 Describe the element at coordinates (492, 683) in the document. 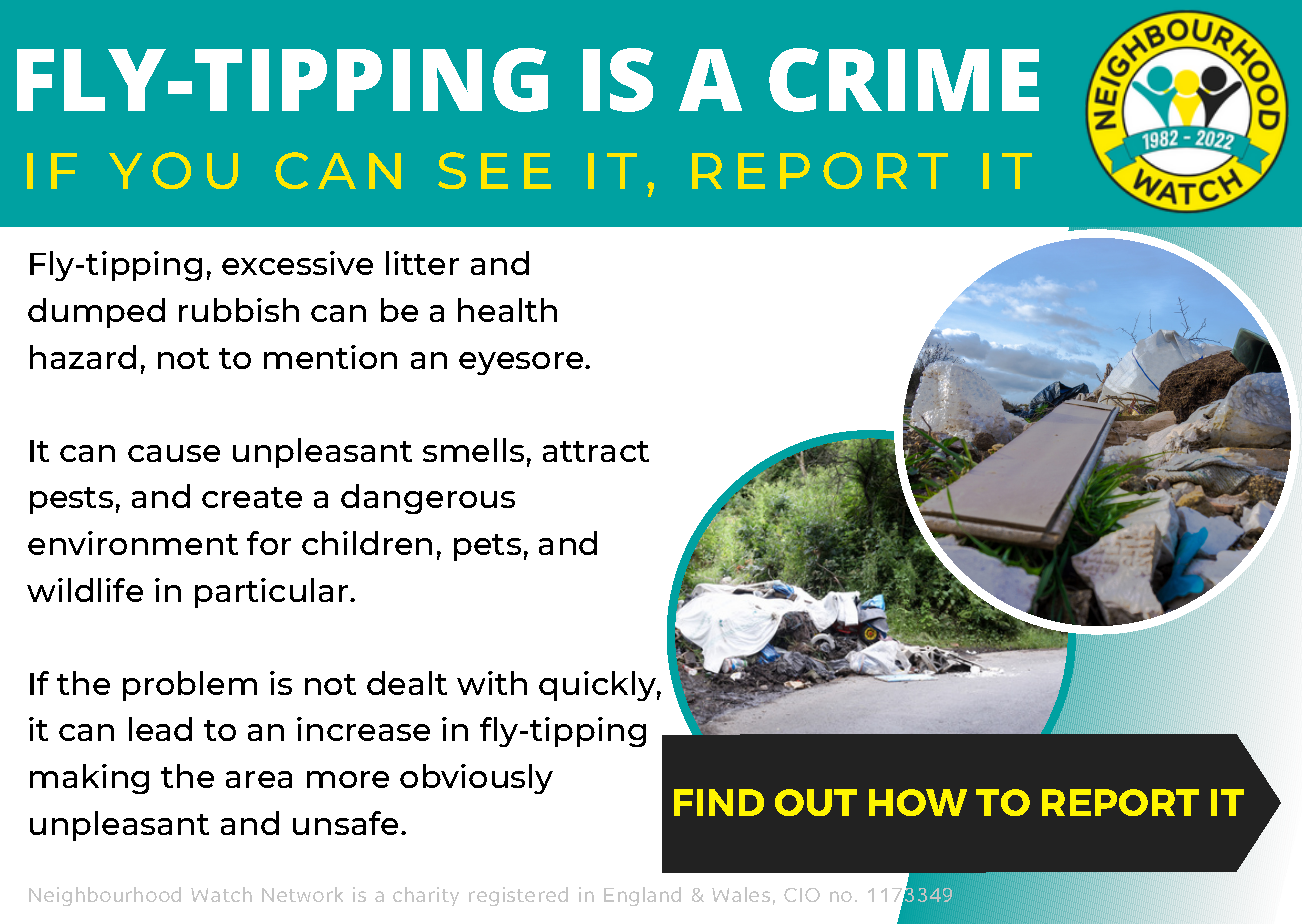

I see `with` at that location.
